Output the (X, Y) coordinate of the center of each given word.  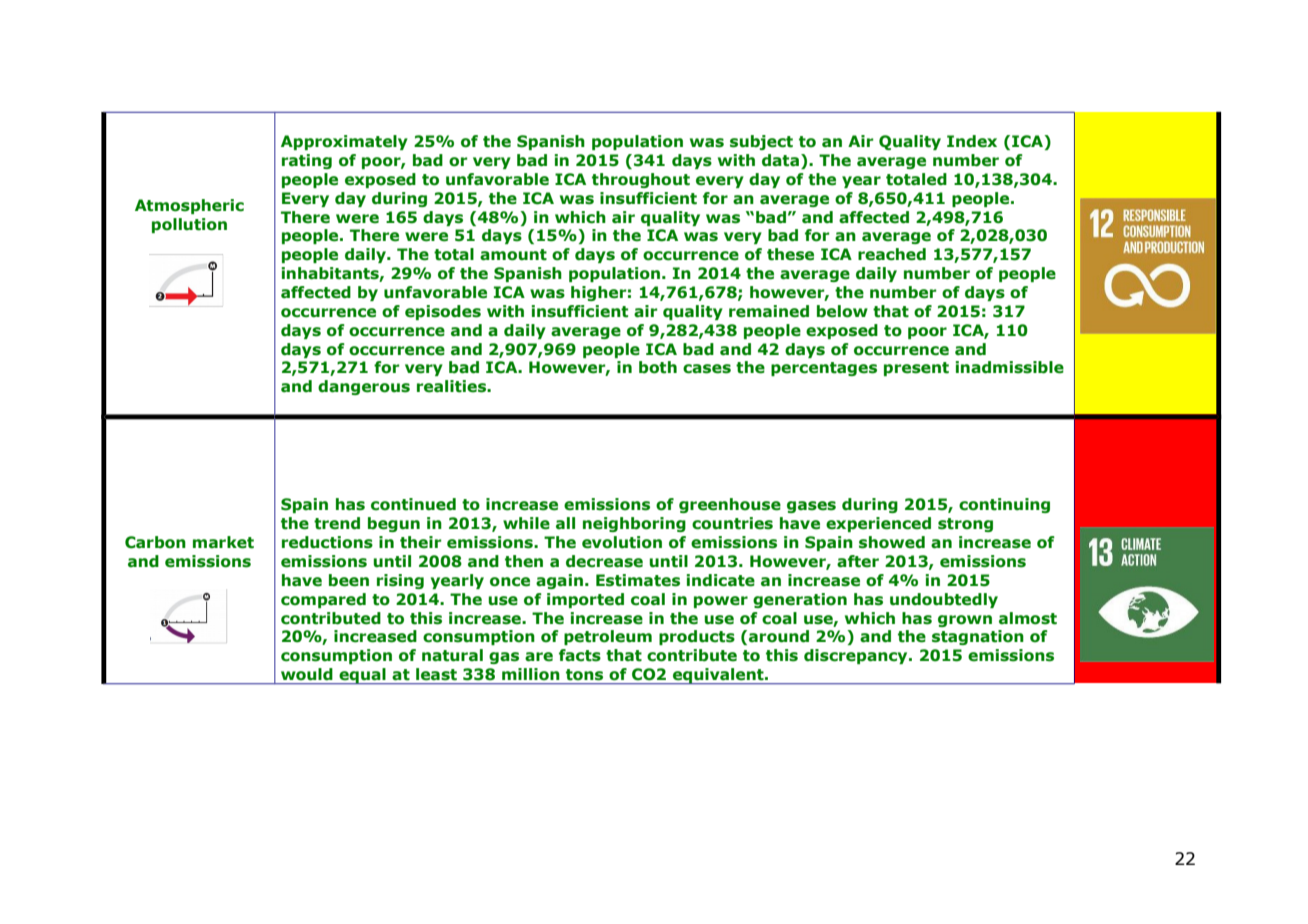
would (306, 674)
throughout (641, 180)
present (916, 369)
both (658, 367)
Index (972, 141)
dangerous (364, 387)
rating (307, 161)
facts (580, 655)
